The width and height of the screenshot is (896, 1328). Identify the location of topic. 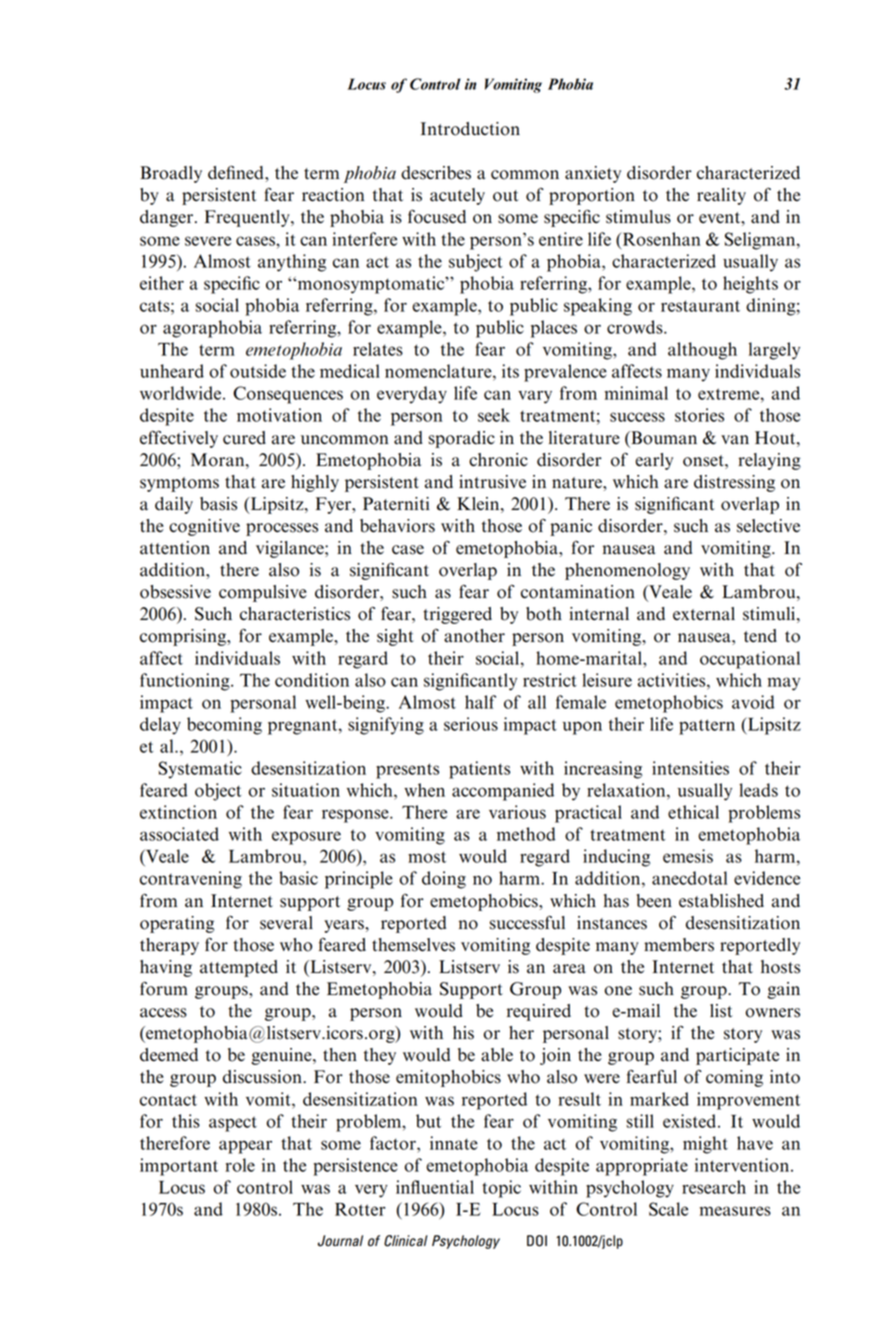
(501, 1189).
